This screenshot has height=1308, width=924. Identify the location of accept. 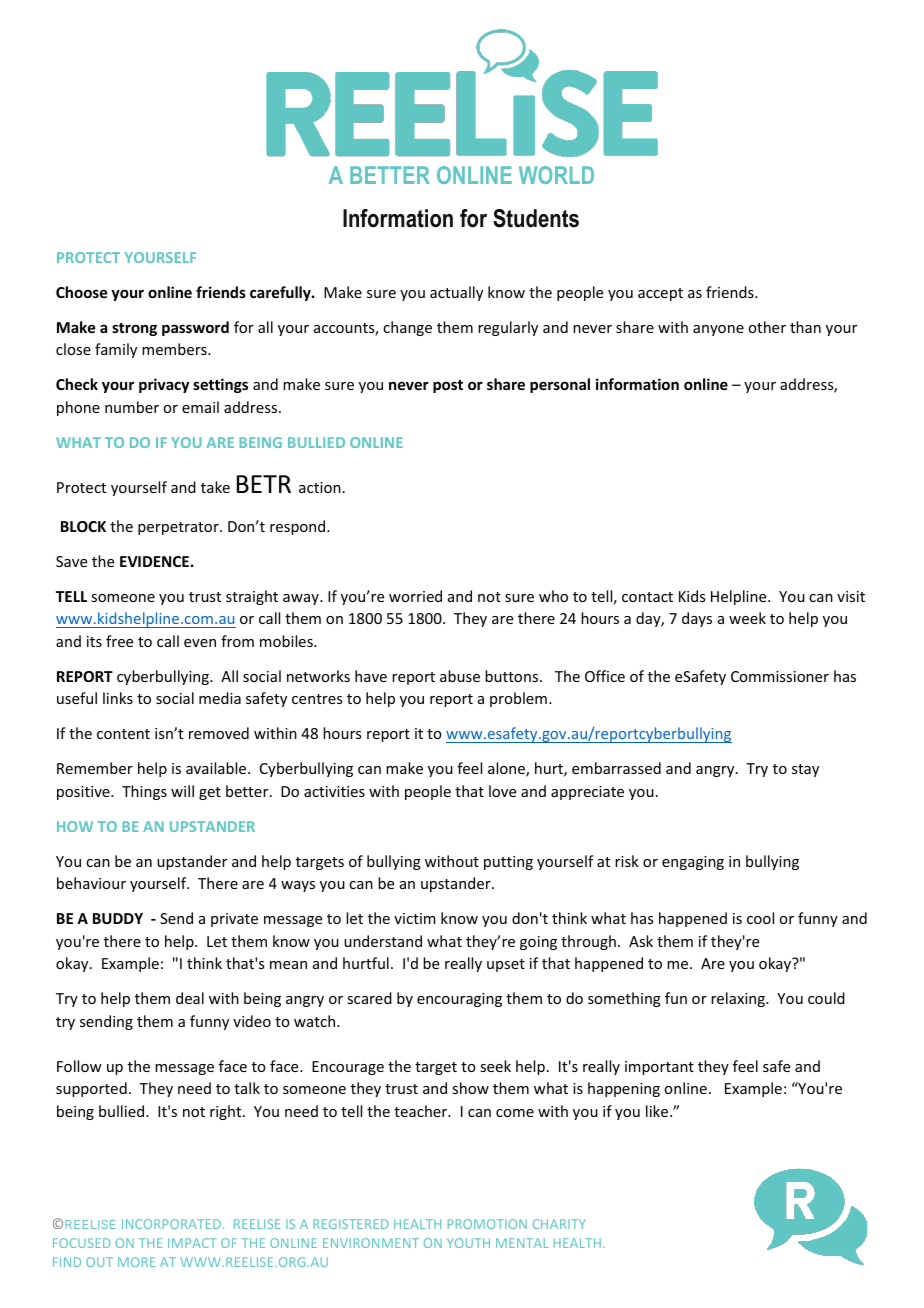
(660, 294).
